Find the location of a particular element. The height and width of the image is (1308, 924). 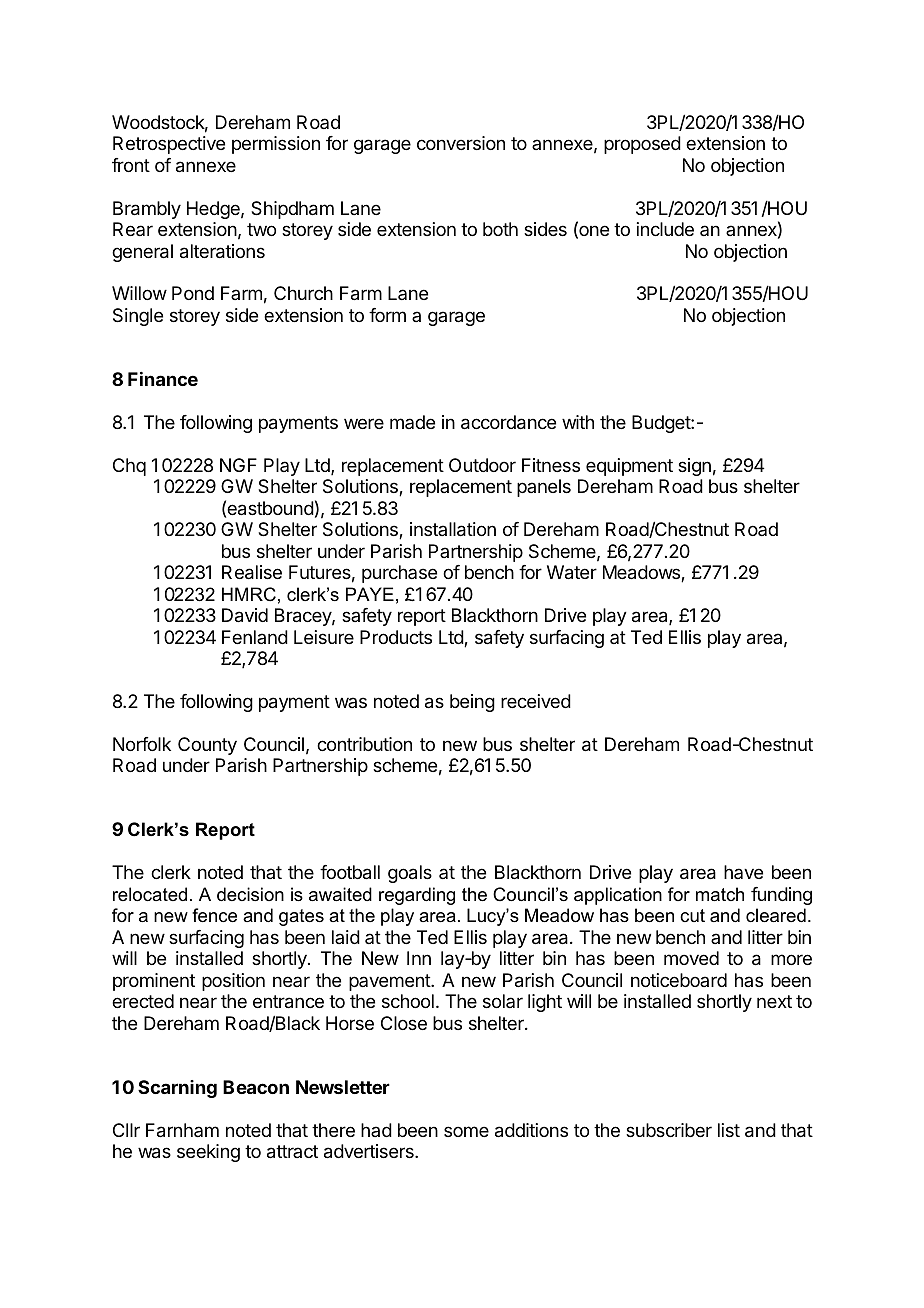

seeking is located at coordinates (208, 1153).
